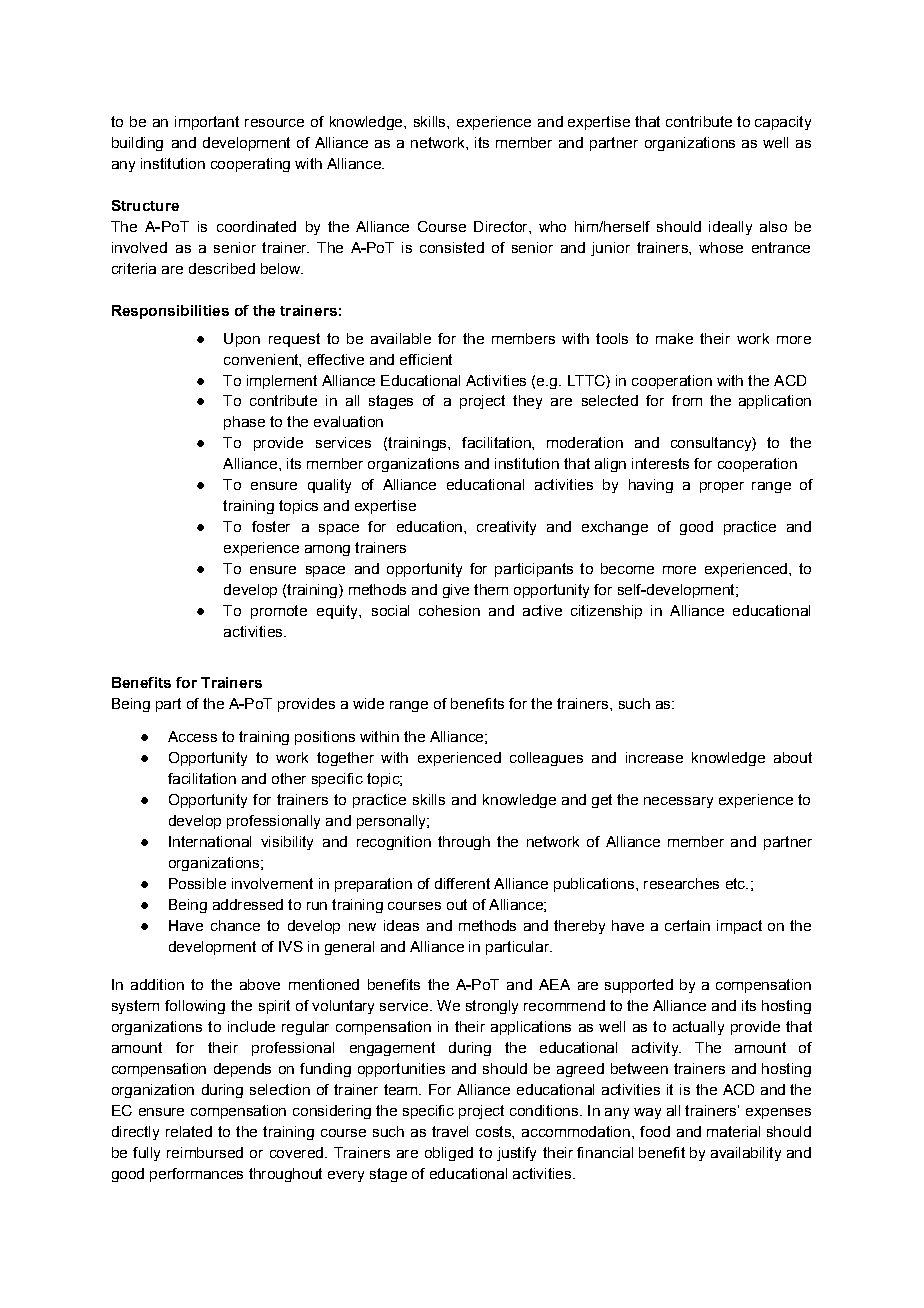 This screenshot has width=924, height=1308. I want to click on International, so click(210, 841).
